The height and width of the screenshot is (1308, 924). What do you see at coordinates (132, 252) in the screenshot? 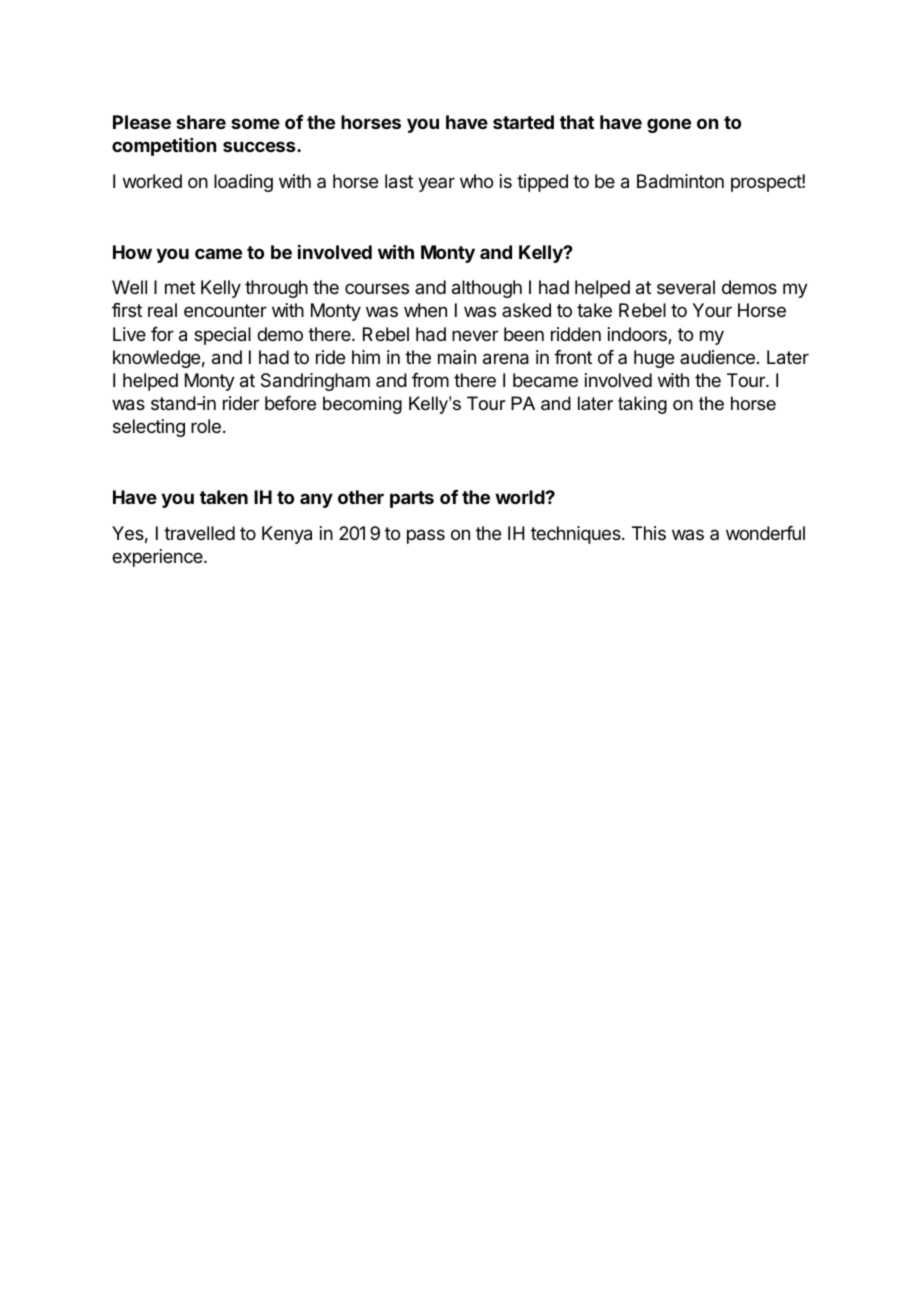
I see `How` at bounding box center [132, 252].
